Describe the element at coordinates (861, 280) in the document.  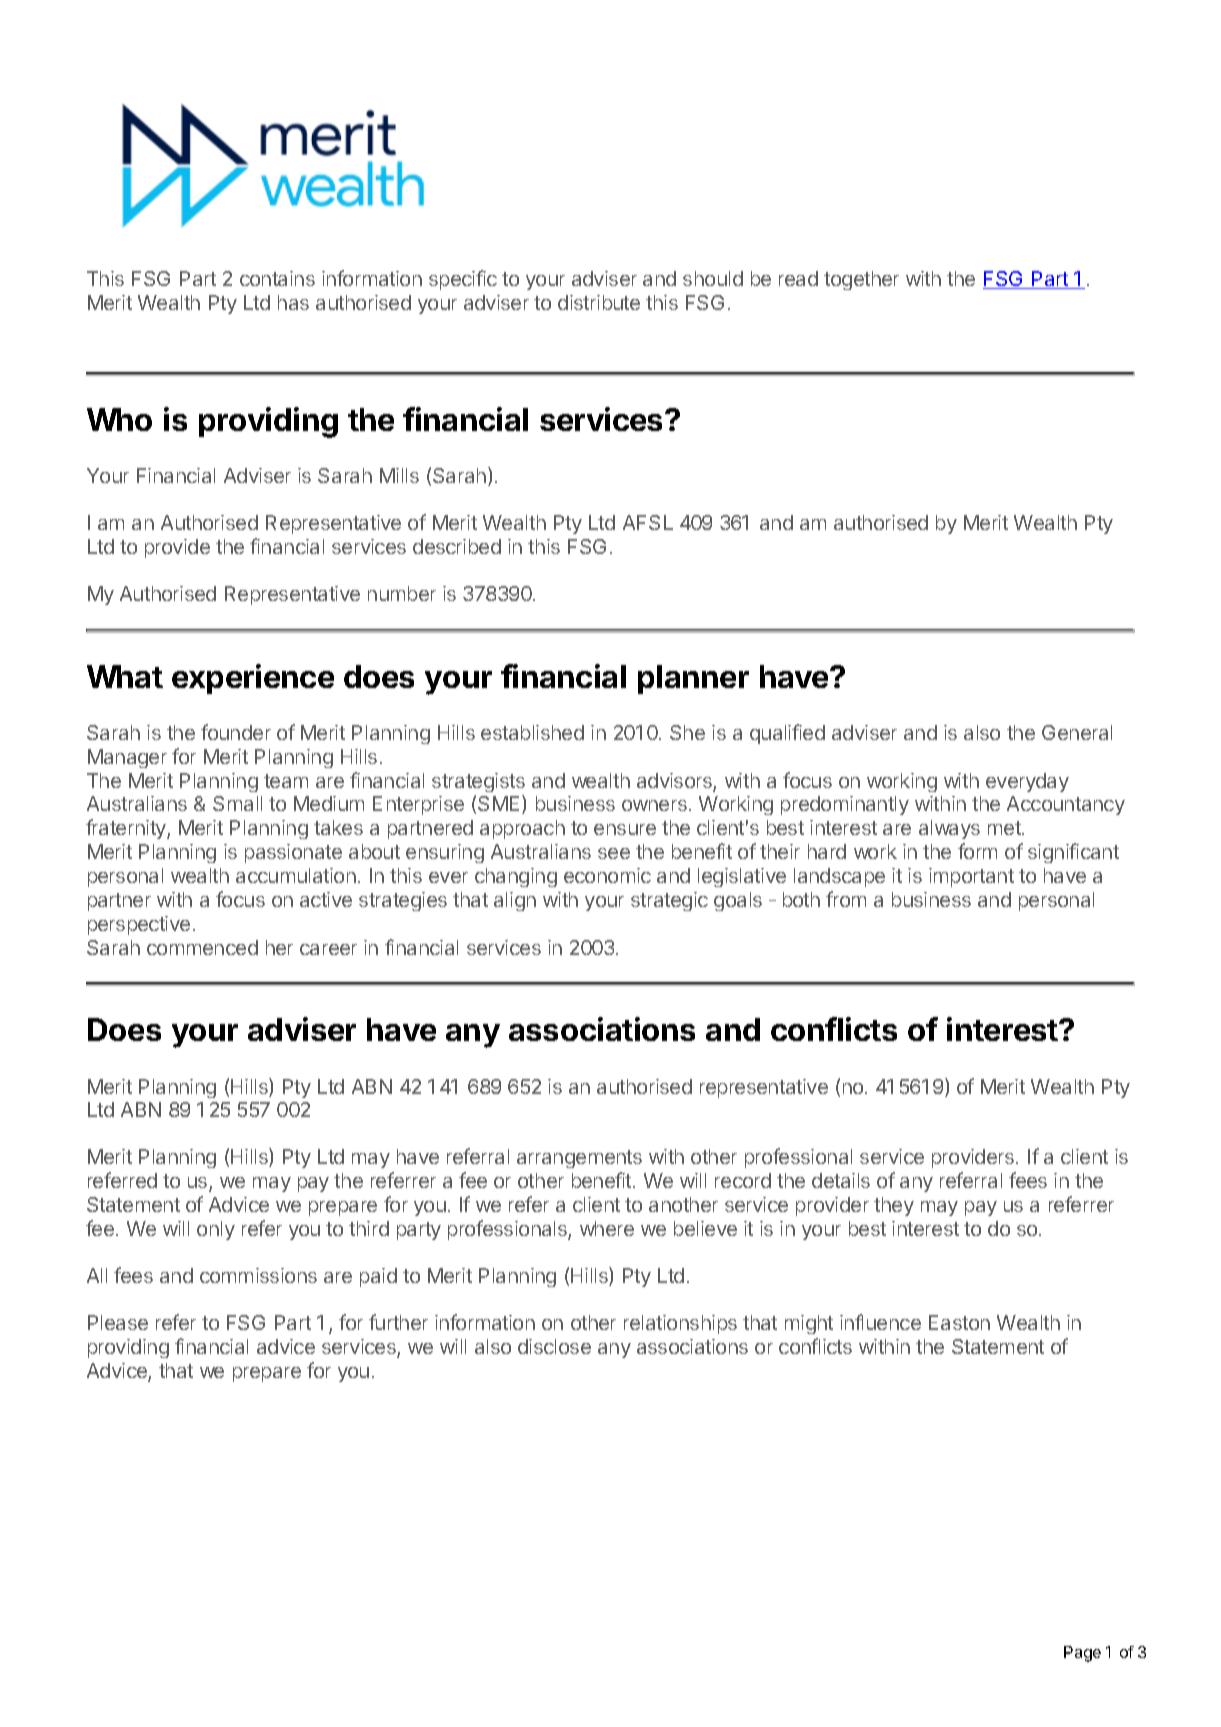
I see `together` at that location.
